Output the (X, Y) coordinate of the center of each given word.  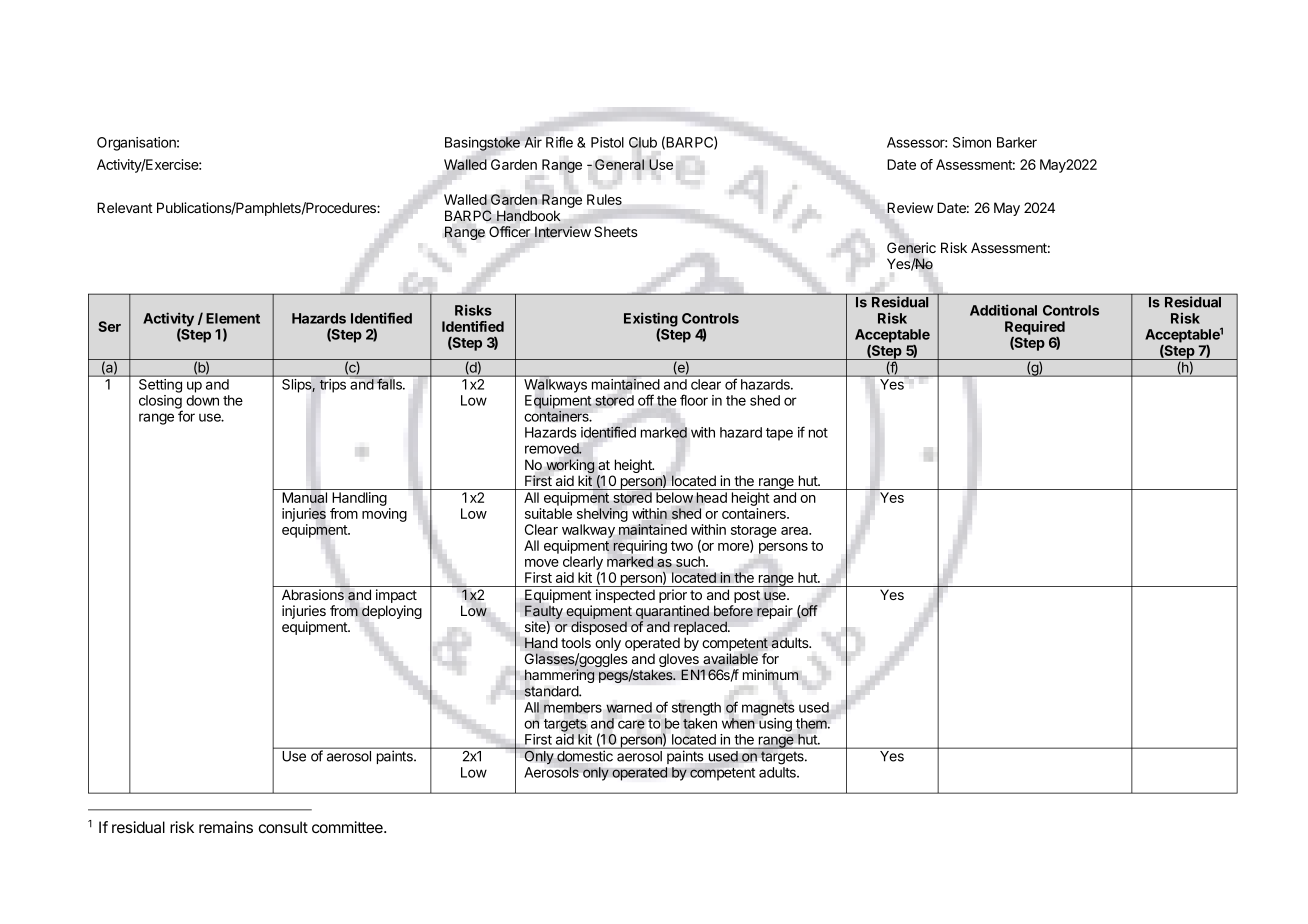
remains (226, 827)
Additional (1003, 310)
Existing (651, 320)
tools (576, 642)
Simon (972, 142)
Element (233, 318)
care (631, 724)
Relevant (125, 207)
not (818, 433)
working (570, 467)
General (619, 164)
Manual (304, 497)
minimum (771, 674)
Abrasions (313, 594)
